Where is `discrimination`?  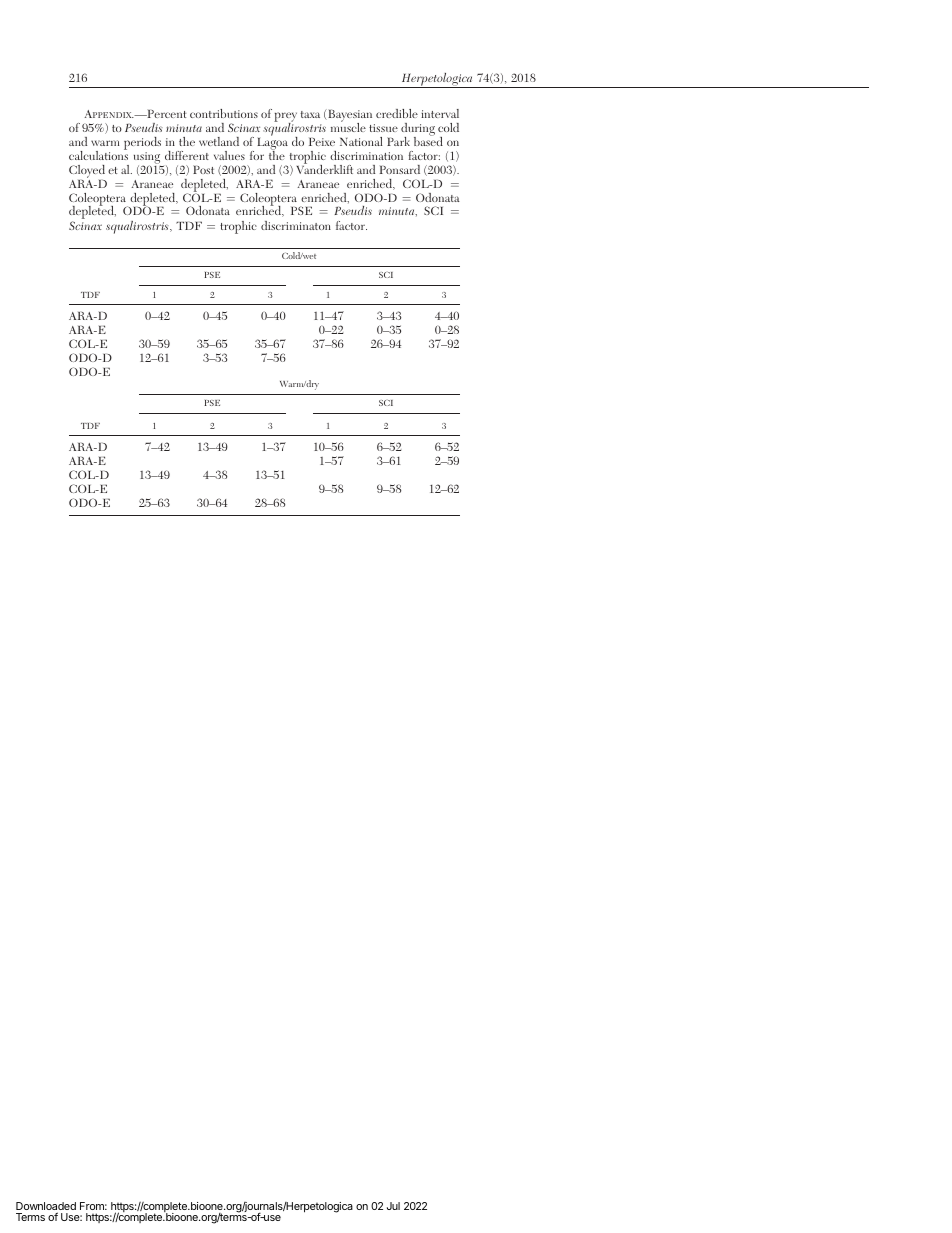
discrimination is located at coordinates (366, 155).
